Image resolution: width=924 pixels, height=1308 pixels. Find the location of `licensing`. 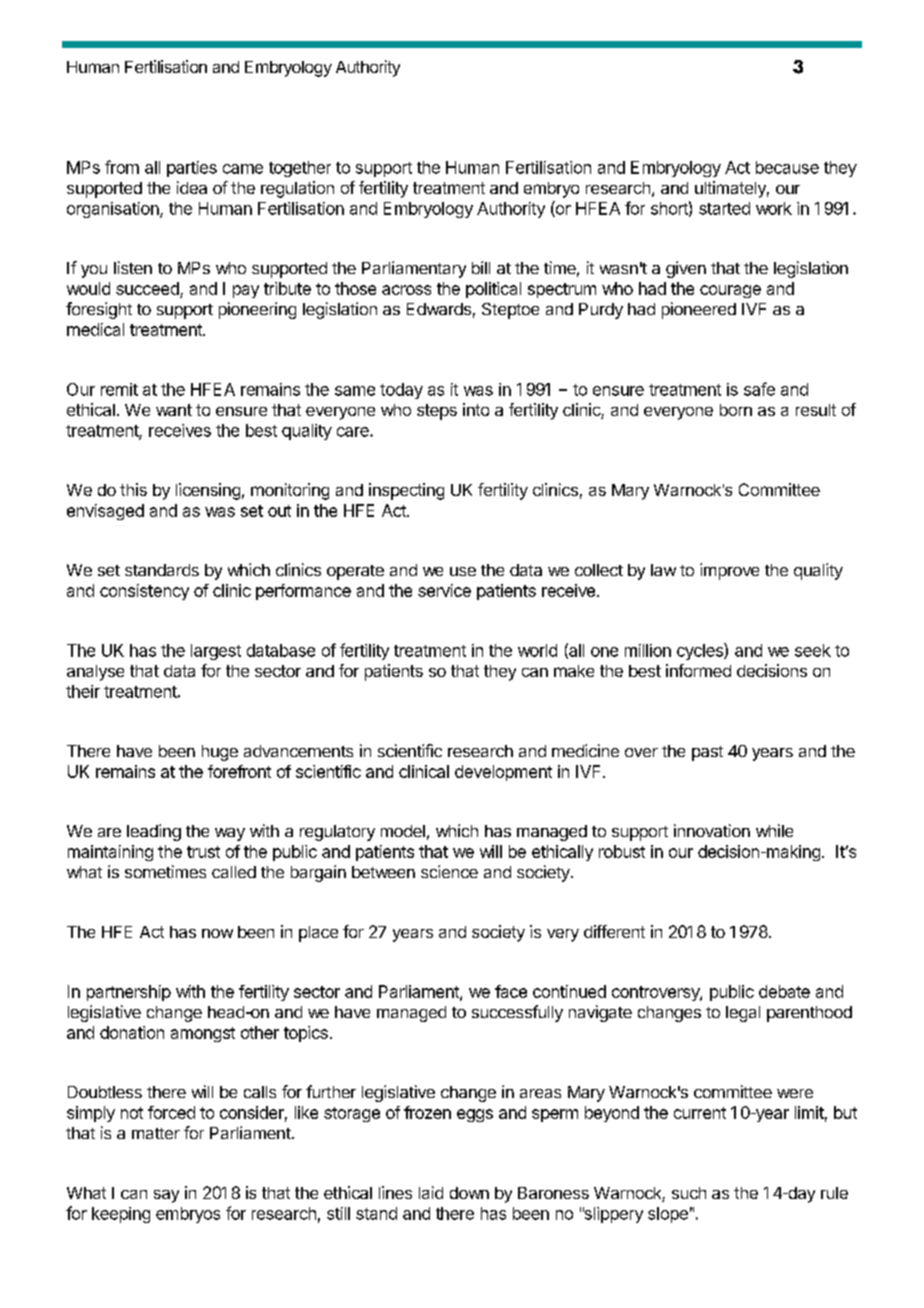

licensing is located at coordinates (208, 491).
